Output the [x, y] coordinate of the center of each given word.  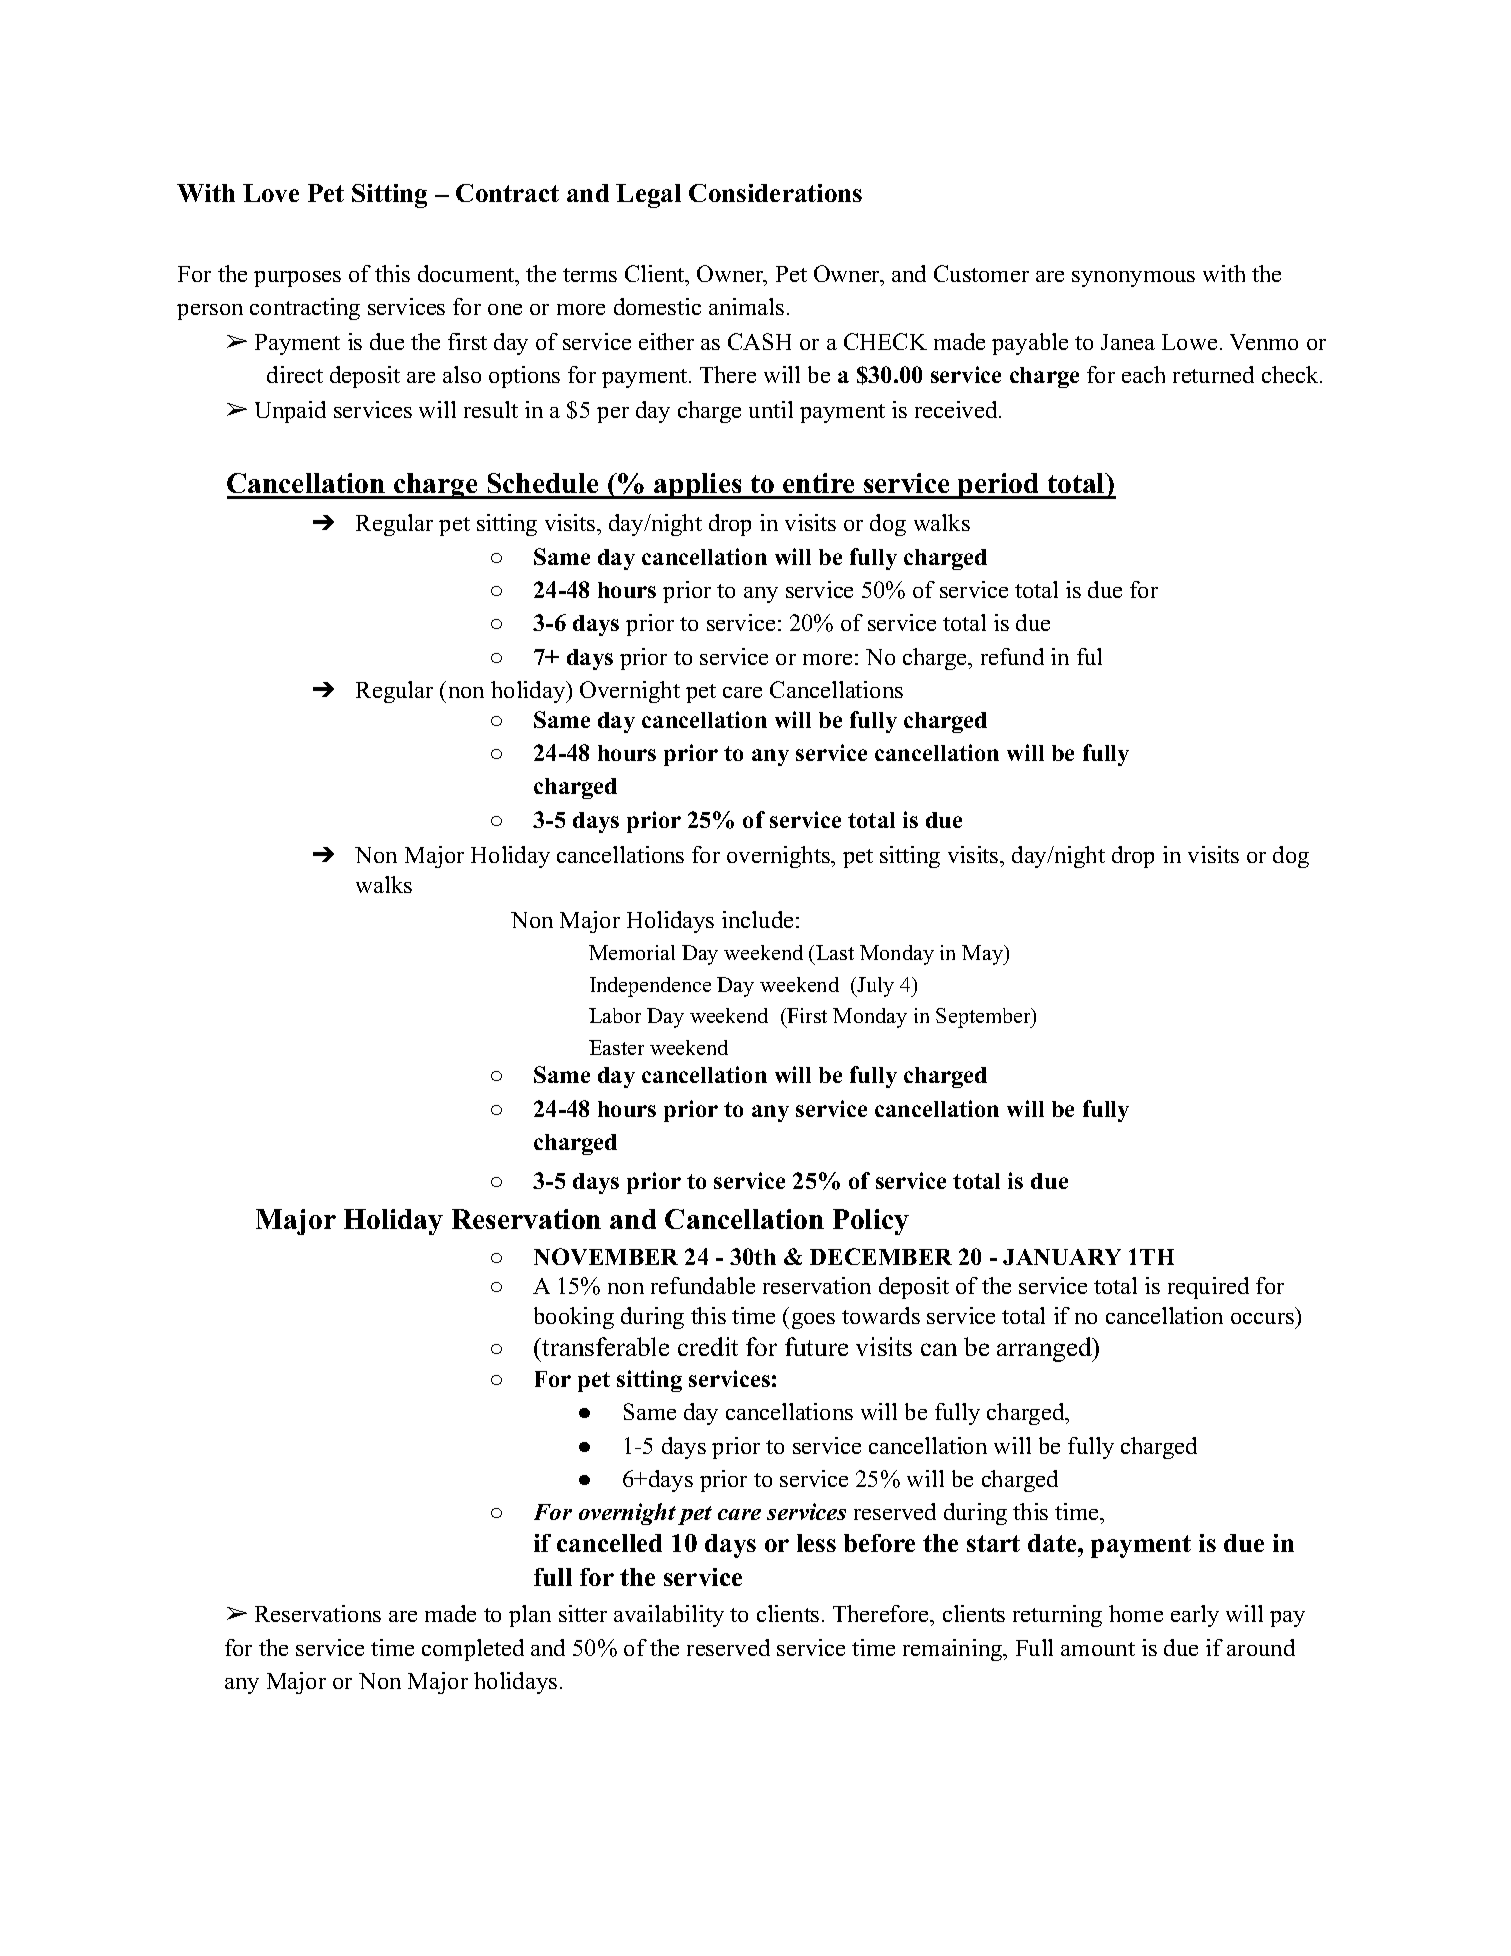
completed [473, 1650]
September [984, 1018]
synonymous [1133, 279]
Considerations [775, 193]
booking [574, 1318]
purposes [297, 279]
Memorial [632, 952]
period [999, 486]
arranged [1045, 1349]
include [757, 919]
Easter [616, 1047]
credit [708, 1346]
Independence [650, 987]
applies [698, 486]
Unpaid [290, 412]
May [983, 955]
